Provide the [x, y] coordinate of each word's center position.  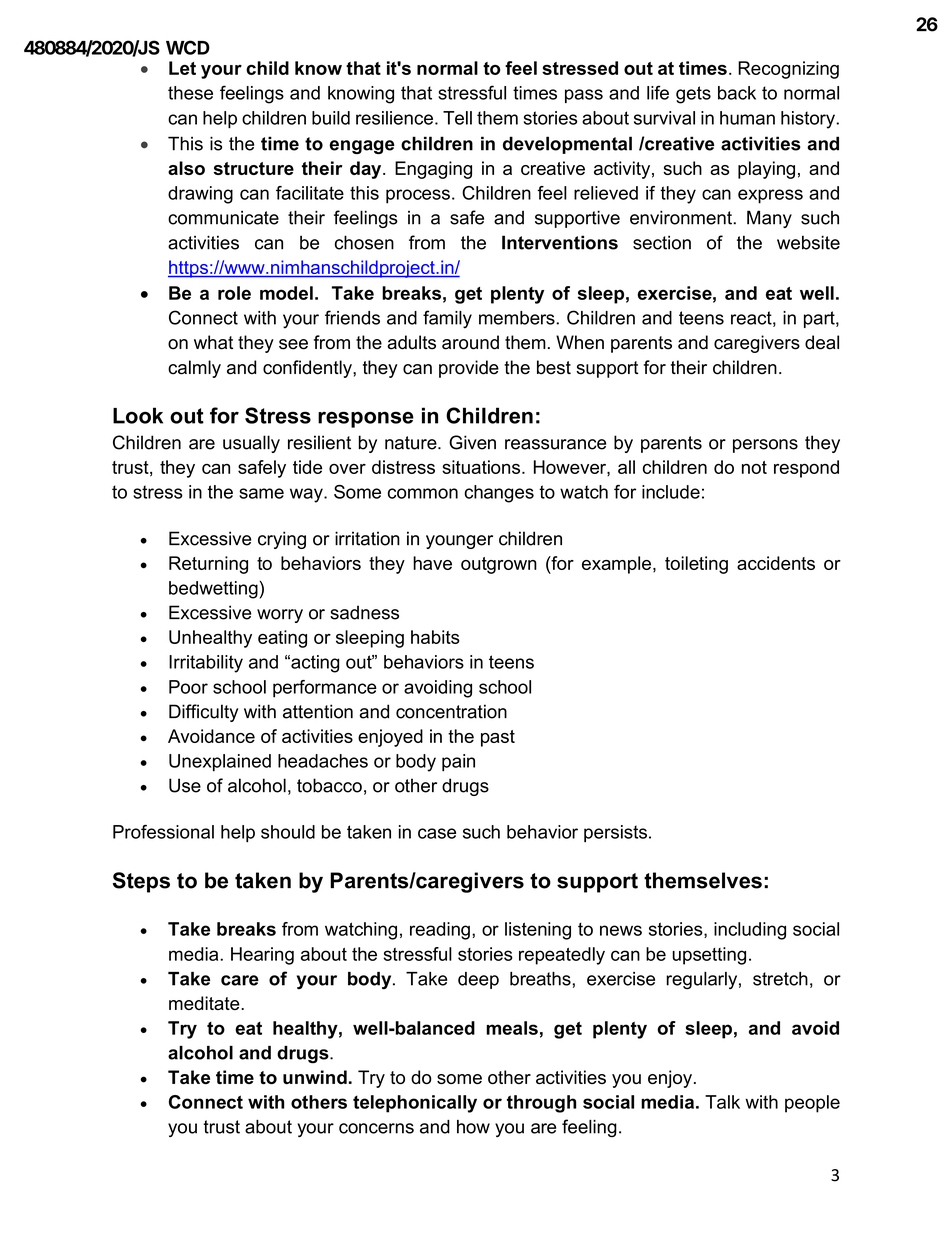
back [737, 93]
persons [765, 446]
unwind [315, 1077]
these [190, 93]
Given [472, 442]
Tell [457, 118]
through [541, 1104]
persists [615, 833]
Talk [722, 1102]
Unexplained [220, 762]
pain [458, 762]
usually [251, 444]
